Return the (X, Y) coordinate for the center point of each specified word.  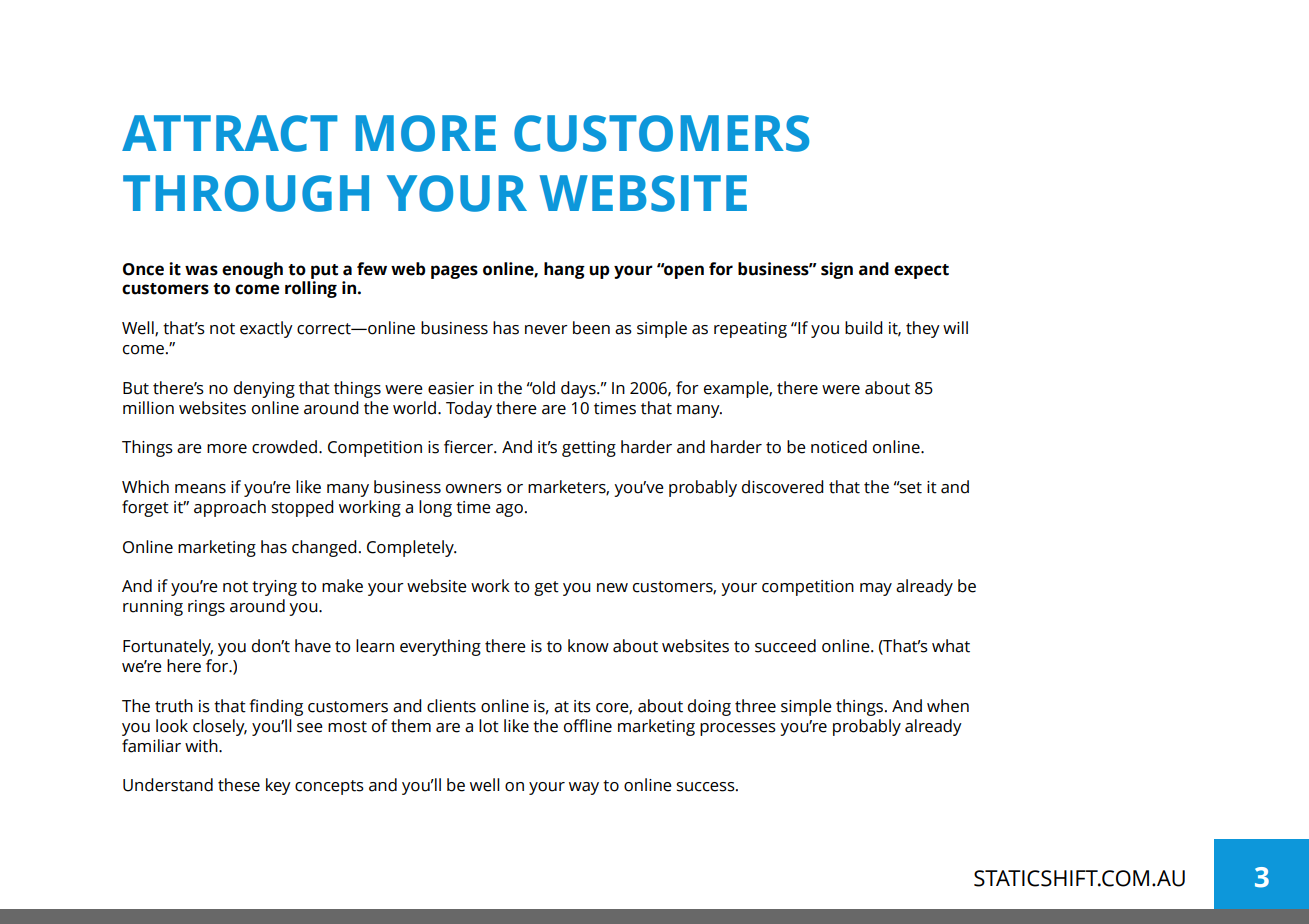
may (876, 589)
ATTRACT (230, 133)
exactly (266, 329)
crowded (284, 447)
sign (837, 270)
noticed (839, 447)
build (864, 328)
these (239, 785)
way (584, 788)
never (546, 330)
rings (206, 608)
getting (589, 449)
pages (454, 272)
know (588, 646)
